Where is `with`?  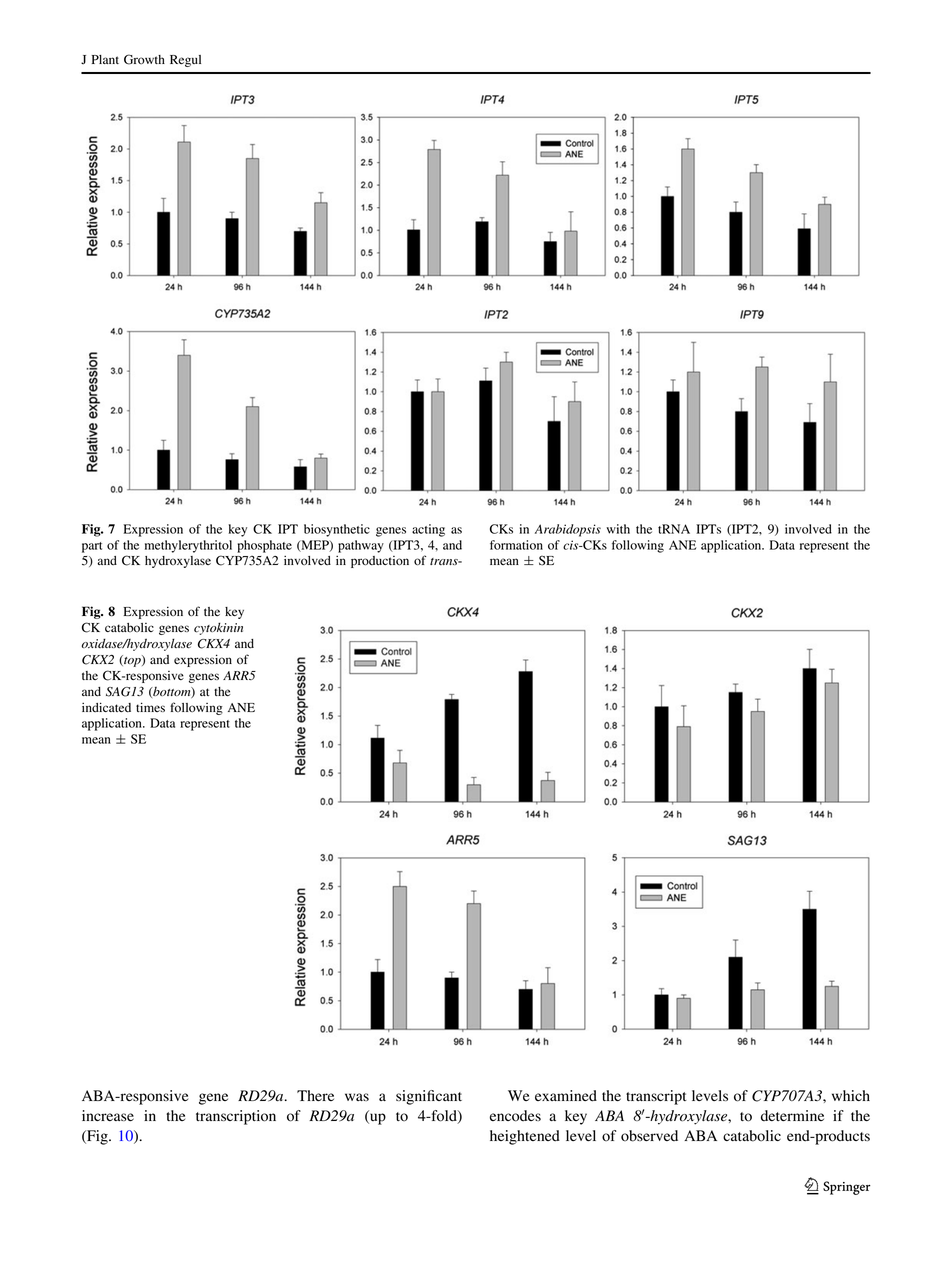 with is located at coordinates (618, 529).
